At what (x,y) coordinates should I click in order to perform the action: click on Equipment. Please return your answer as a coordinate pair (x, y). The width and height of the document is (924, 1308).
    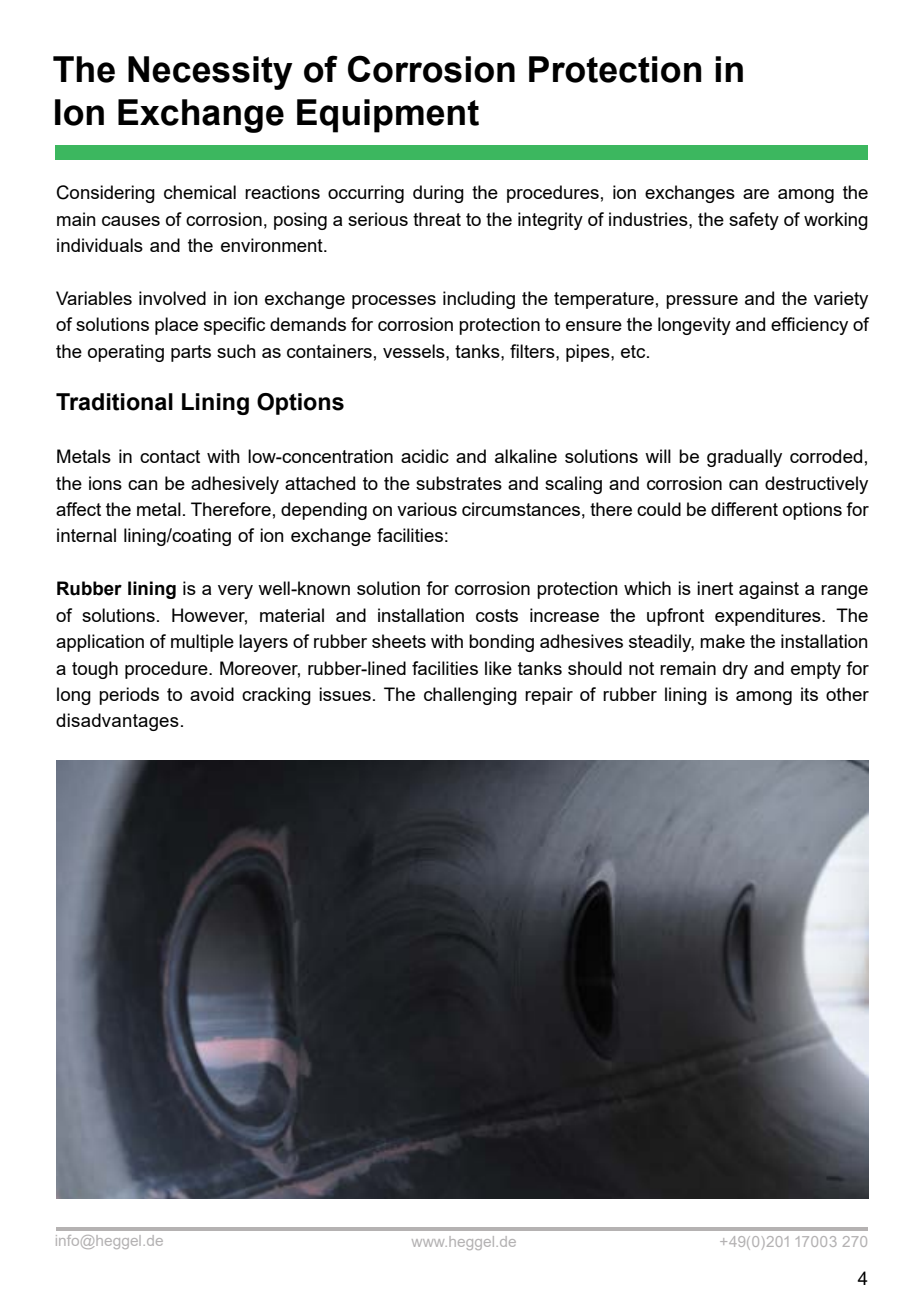
    Looking at the image, I should click on (388, 116).
